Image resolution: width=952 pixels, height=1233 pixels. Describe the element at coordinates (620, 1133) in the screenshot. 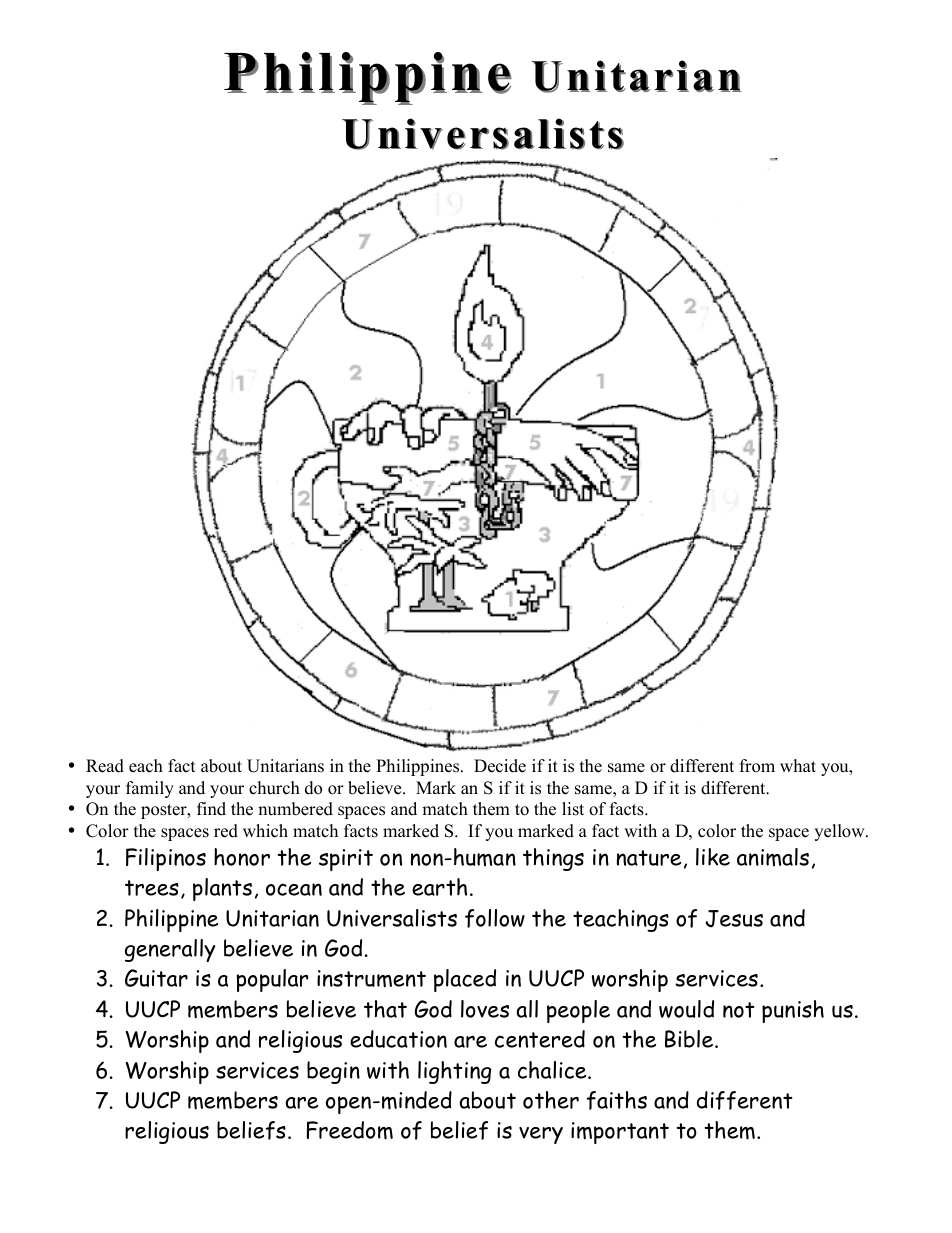

I see `important` at that location.
